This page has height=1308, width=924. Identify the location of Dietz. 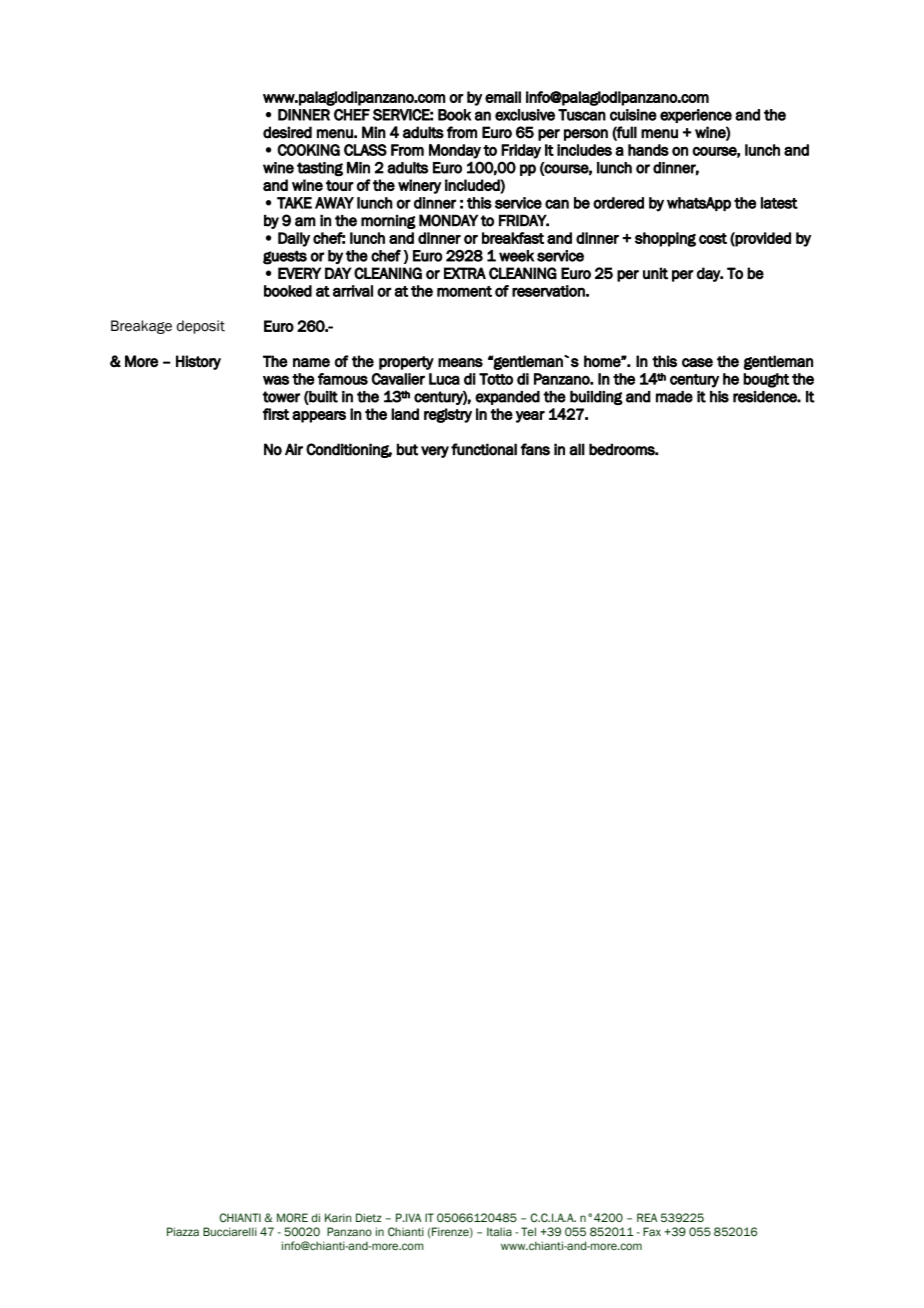
(369, 1217).
